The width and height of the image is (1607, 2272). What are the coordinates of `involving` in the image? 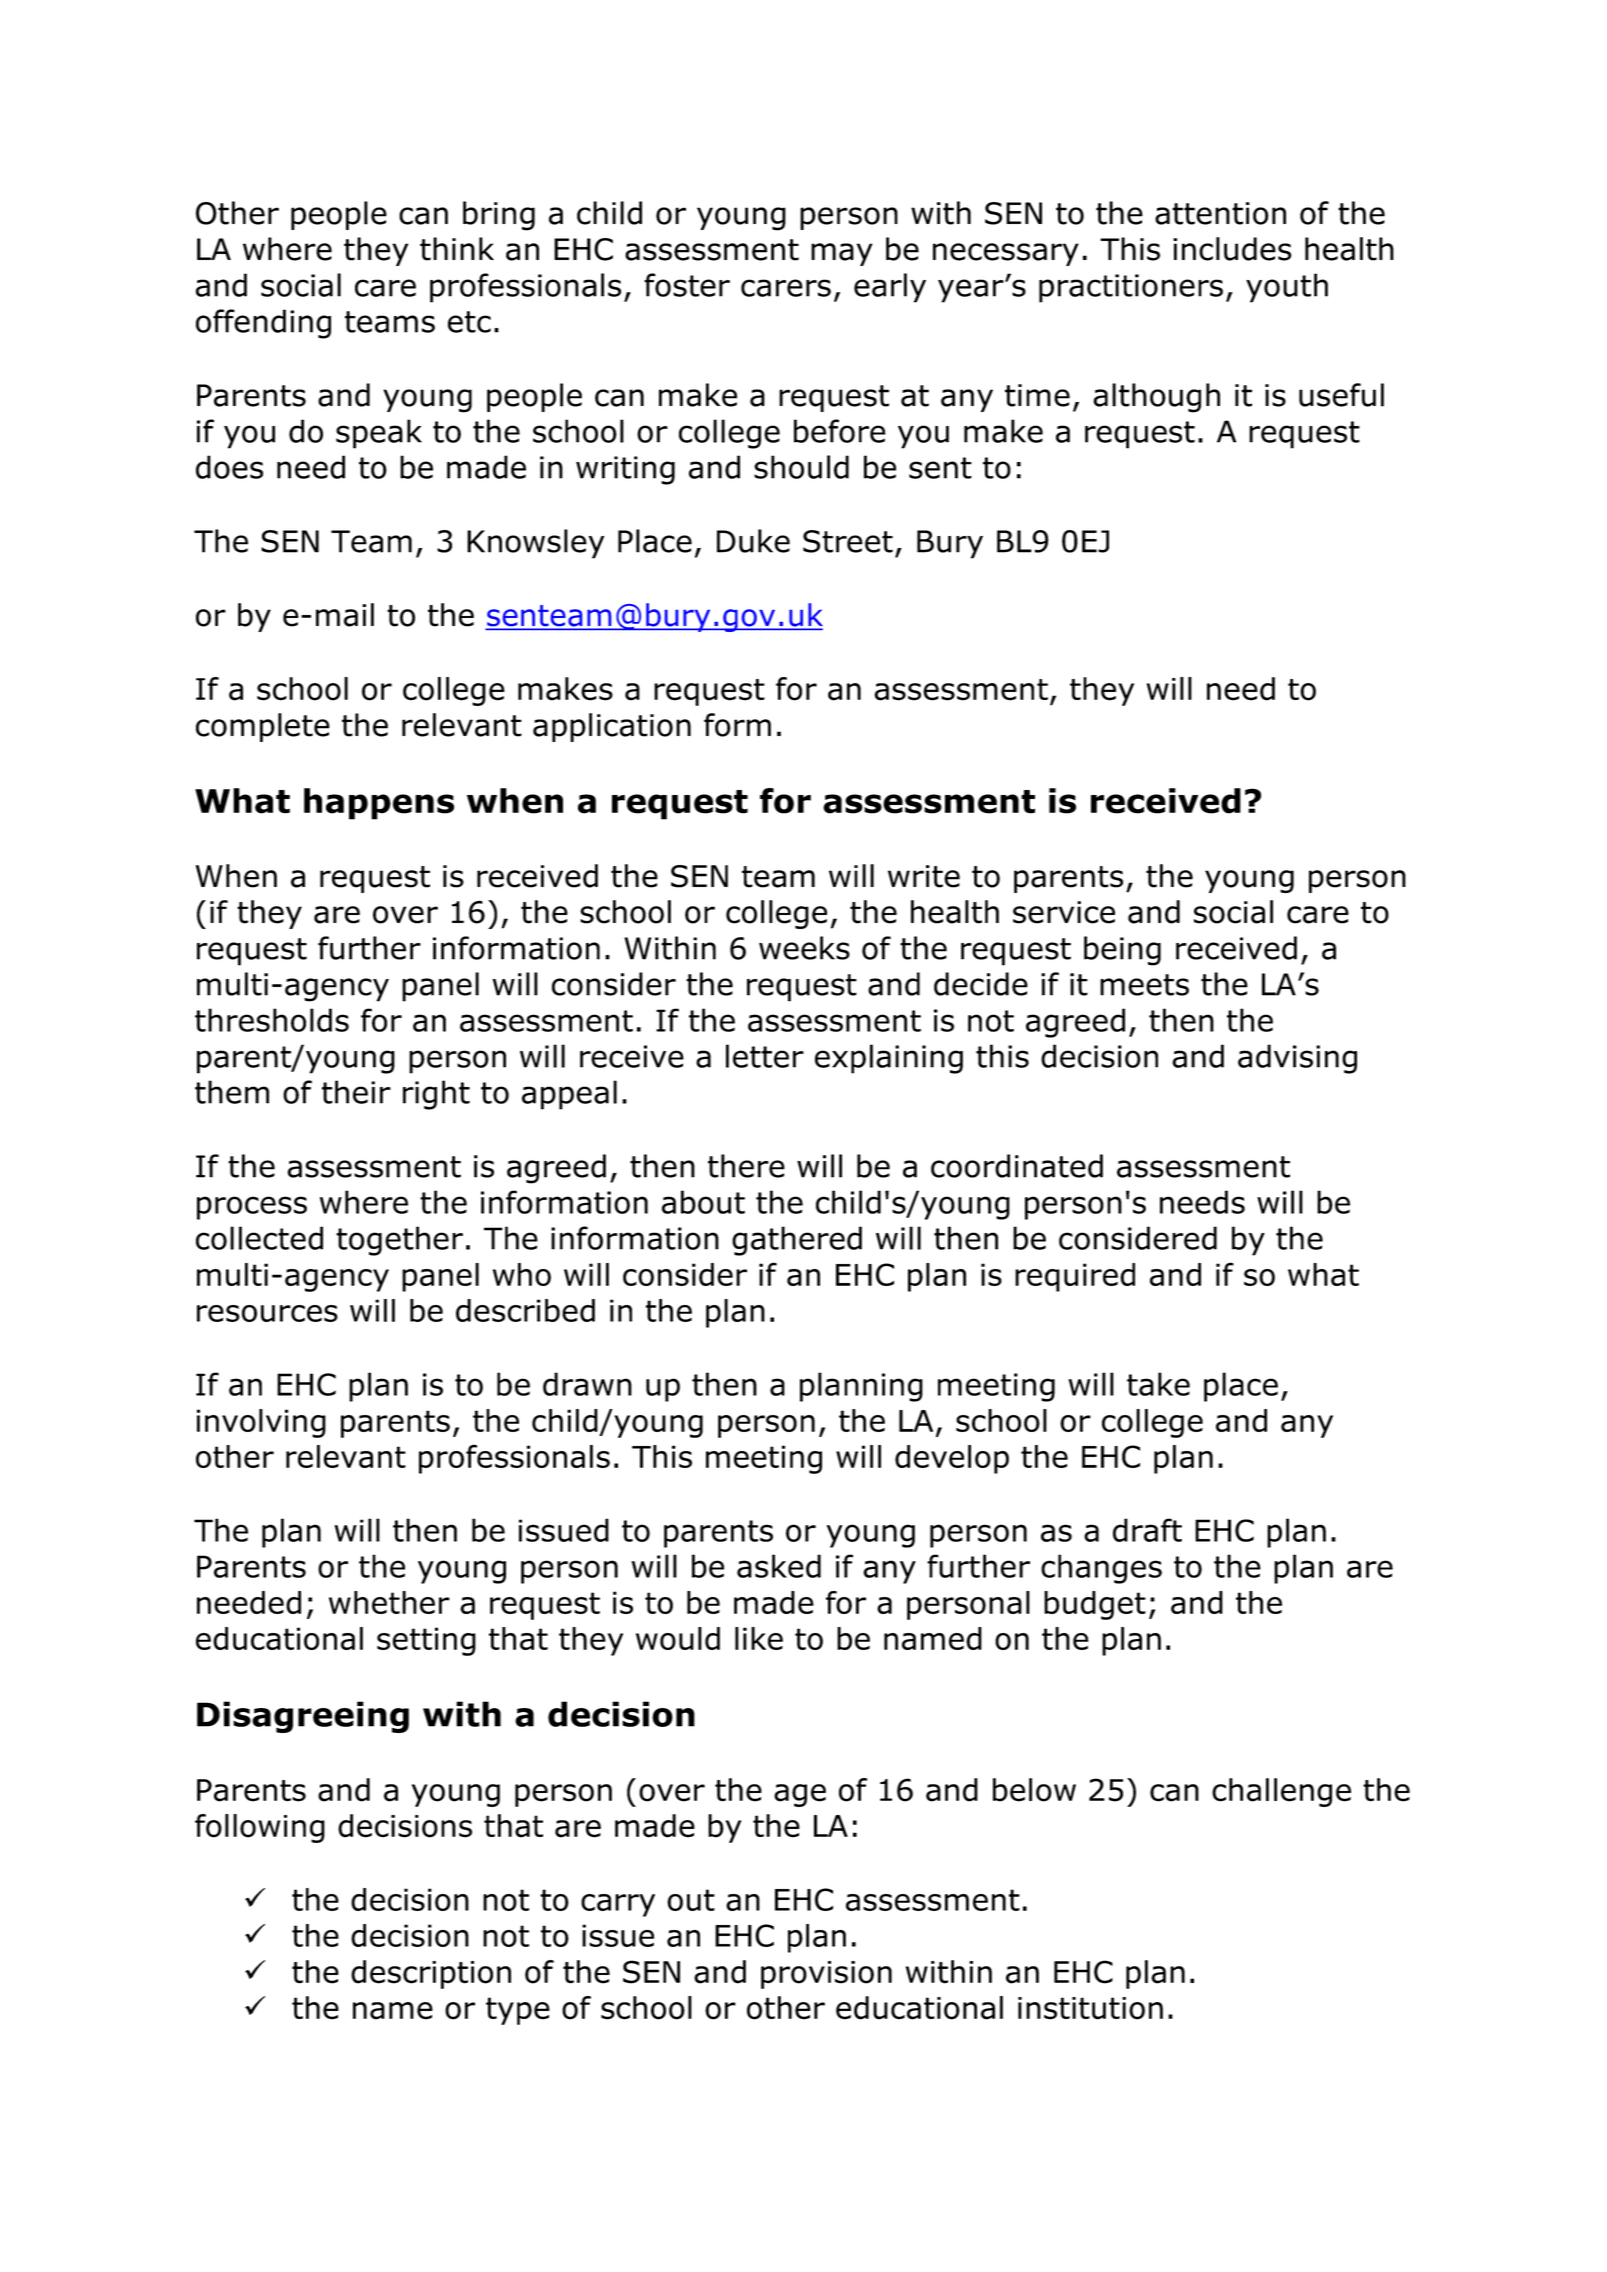 It's located at (261, 1423).
